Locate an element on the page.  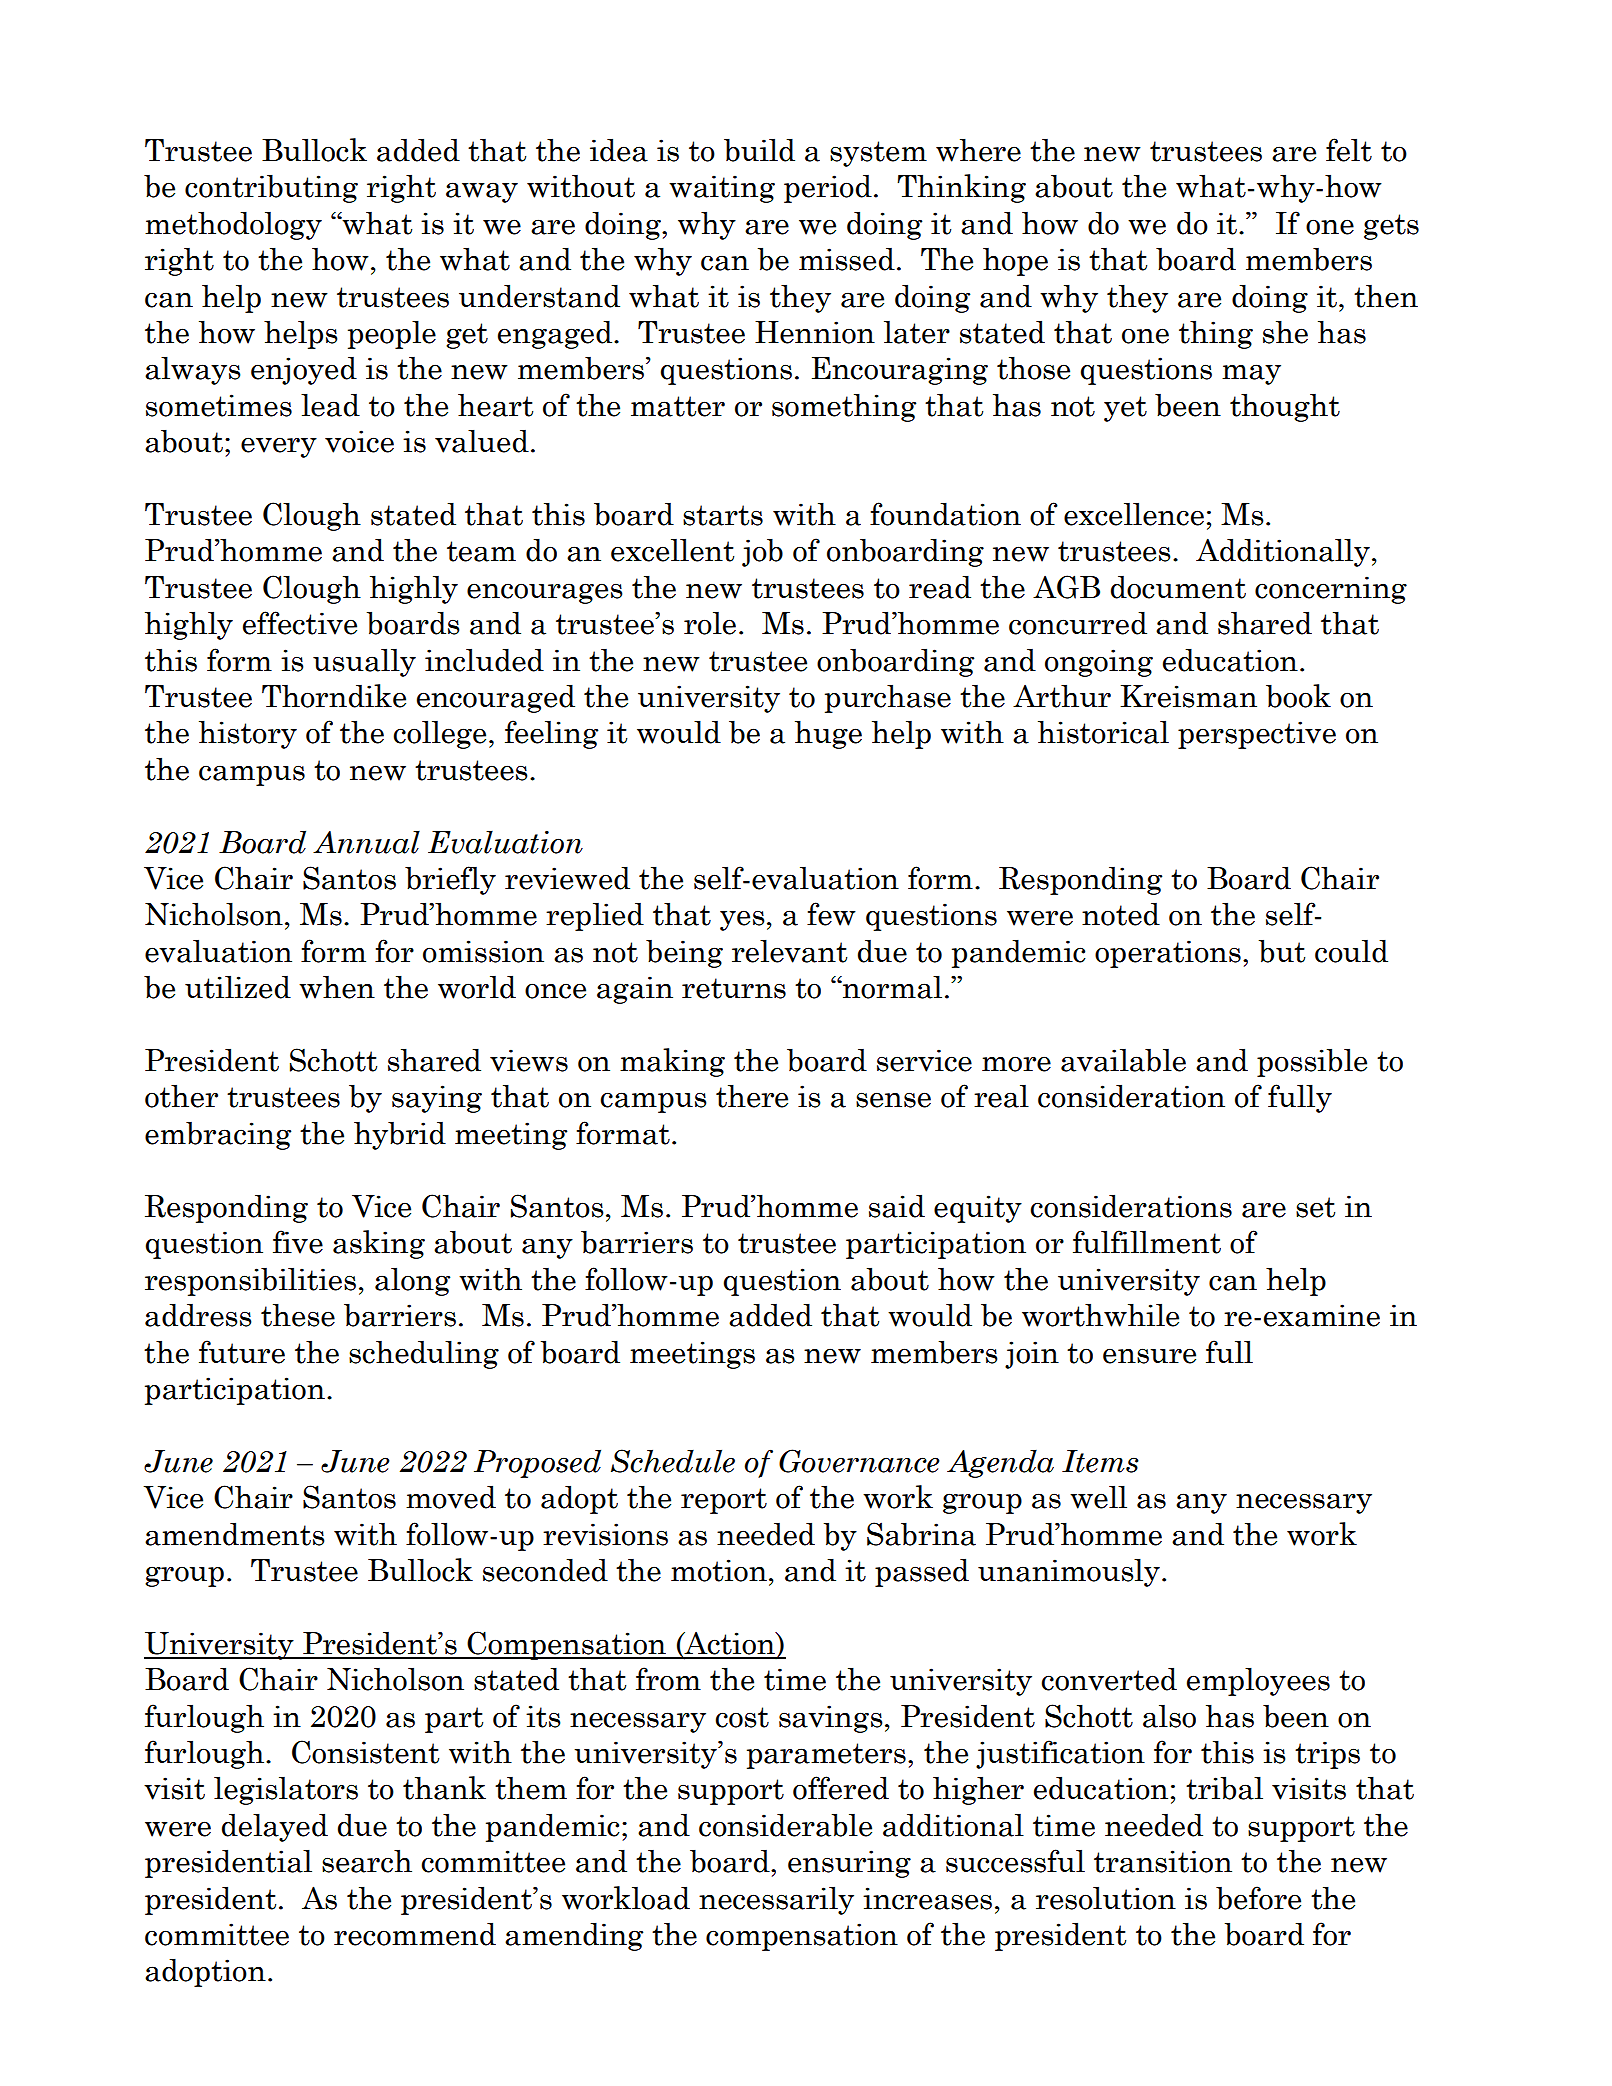
history is located at coordinates (248, 734).
